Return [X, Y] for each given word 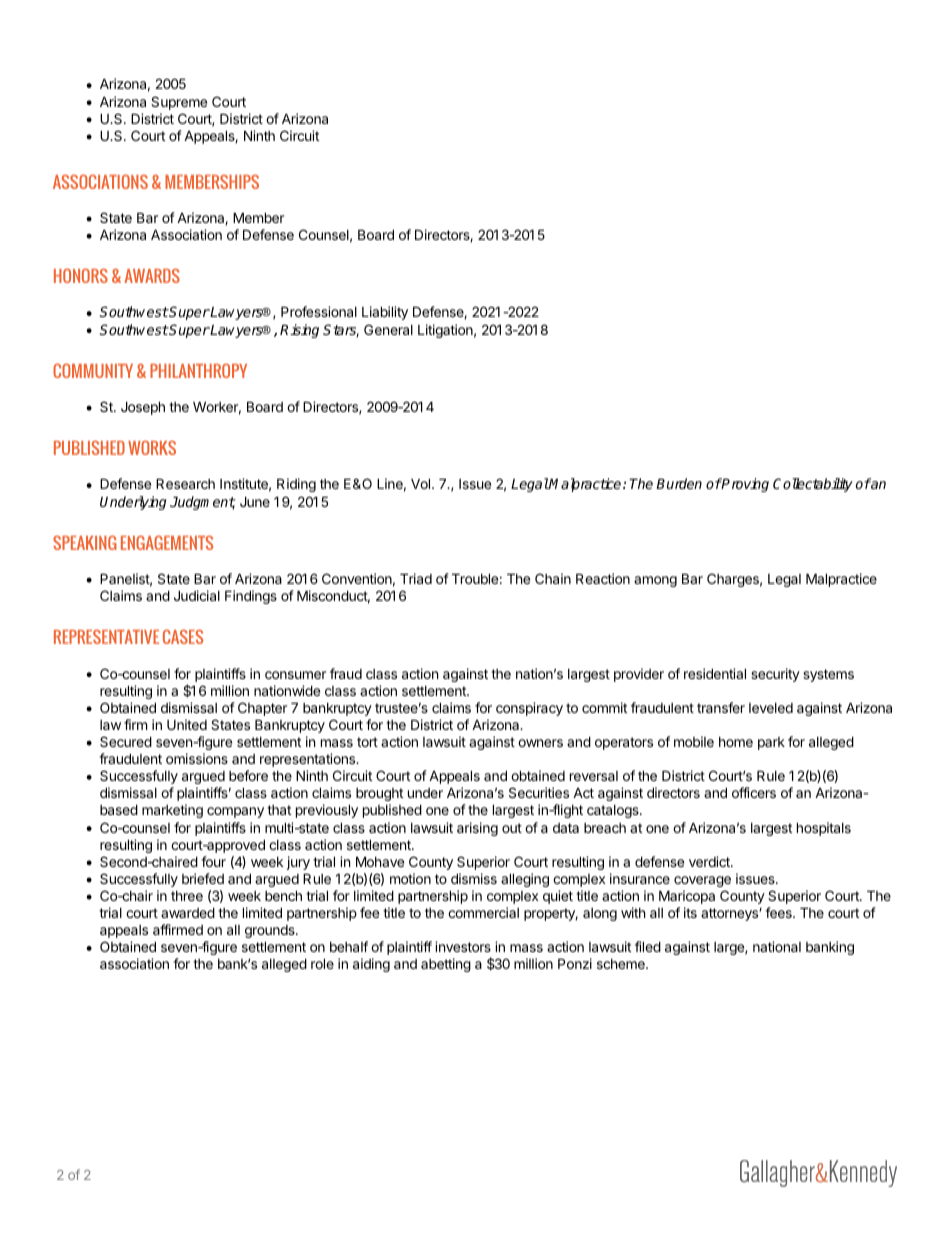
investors [463, 946]
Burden [679, 483]
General [388, 329]
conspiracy [529, 709]
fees [779, 912]
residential [715, 673]
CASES [183, 636]
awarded [188, 912]
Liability [385, 313]
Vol [422, 483]
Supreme [179, 103]
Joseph [143, 408]
